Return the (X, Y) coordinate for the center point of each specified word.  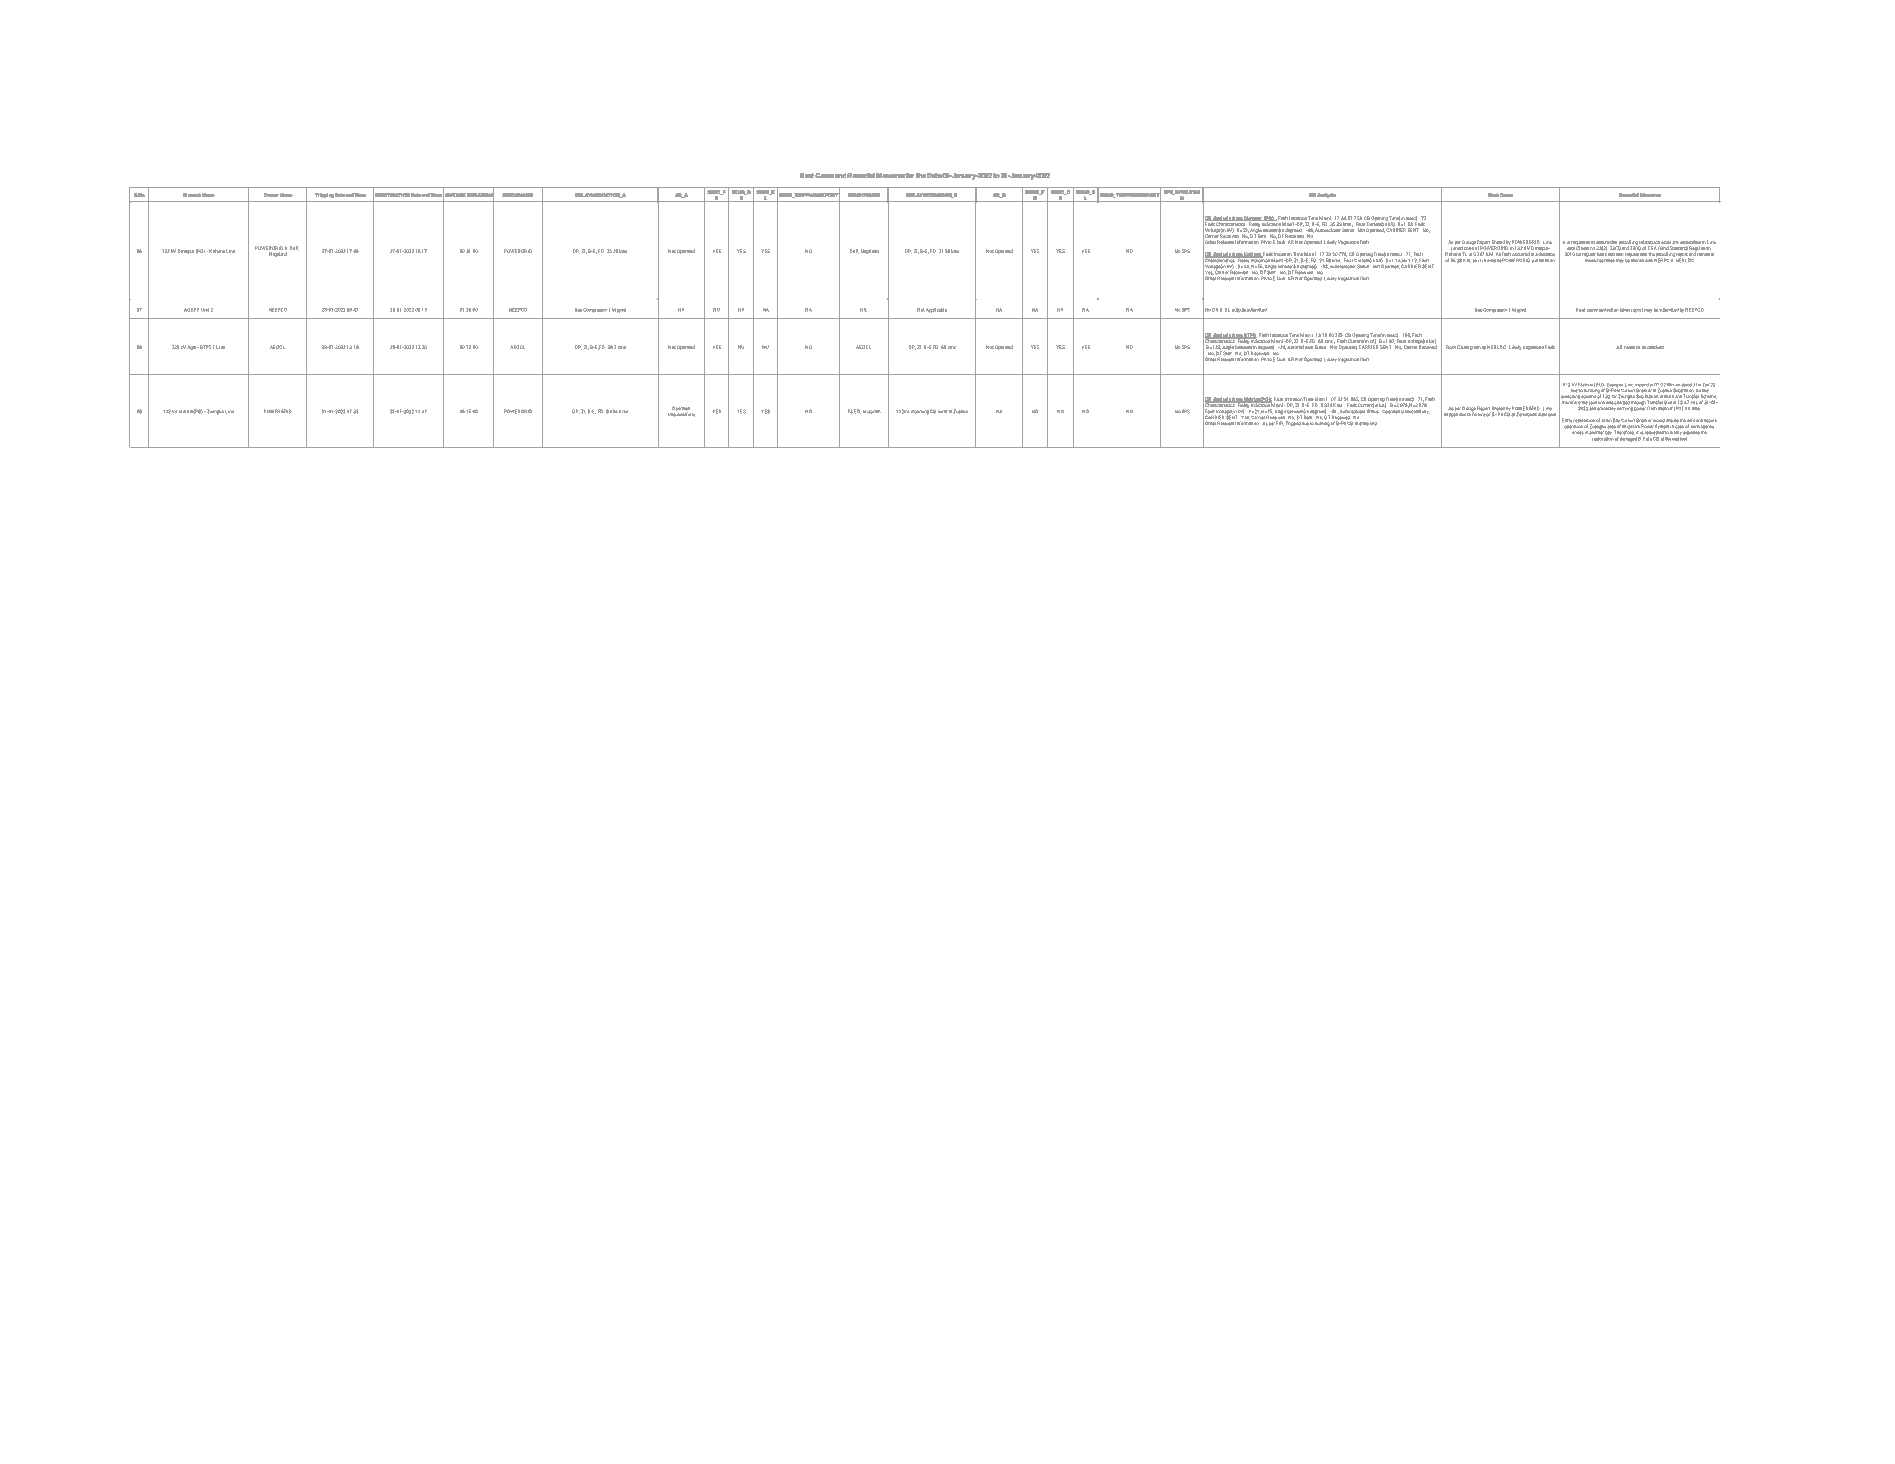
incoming (920, 412)
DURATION (480, 195)
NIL (863, 310)
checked (1655, 347)
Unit (205, 310)
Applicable (936, 310)
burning (1322, 423)
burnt (943, 411)
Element (192, 195)
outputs (1239, 310)
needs (1629, 347)
